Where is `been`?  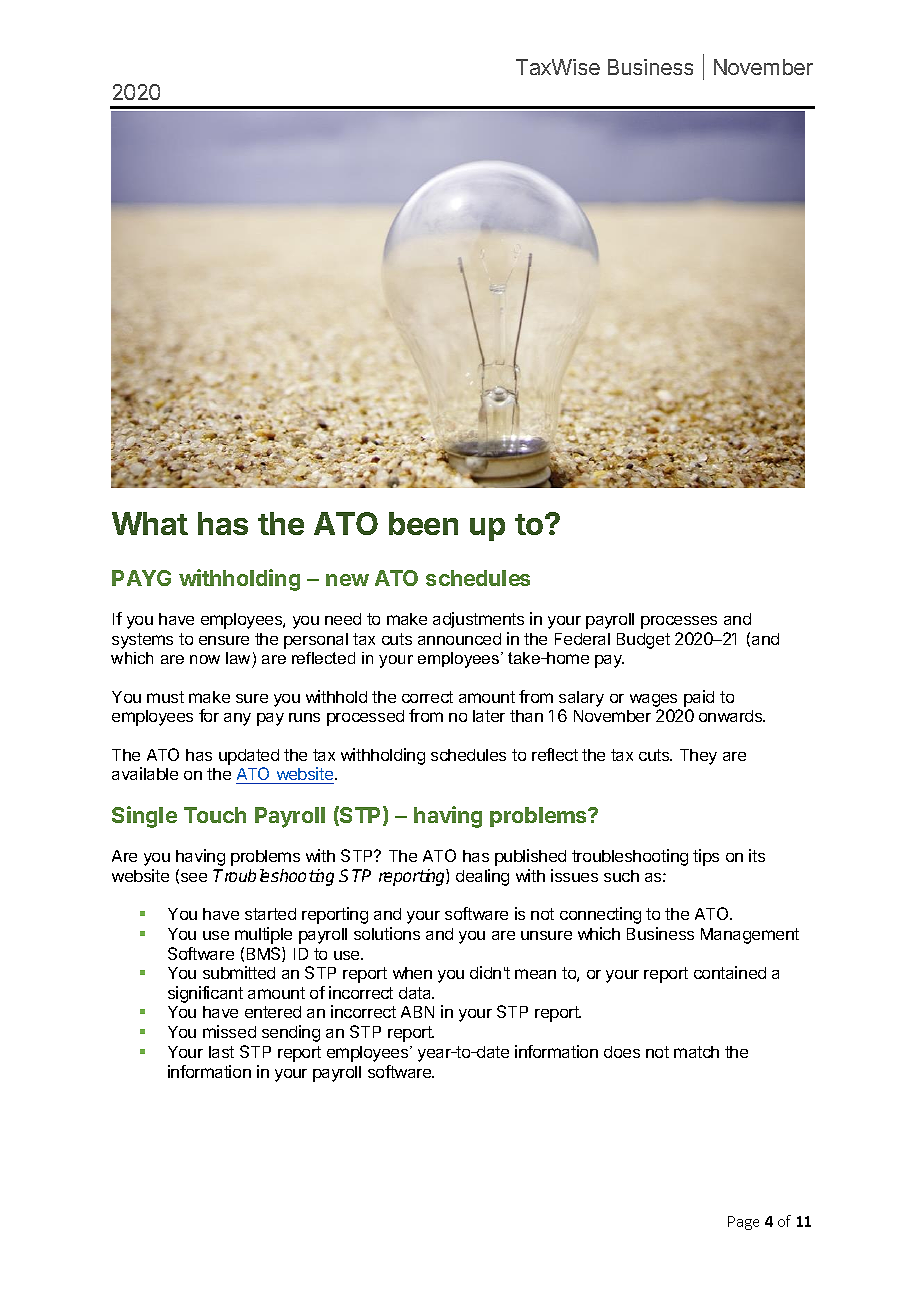 been is located at coordinates (423, 523).
